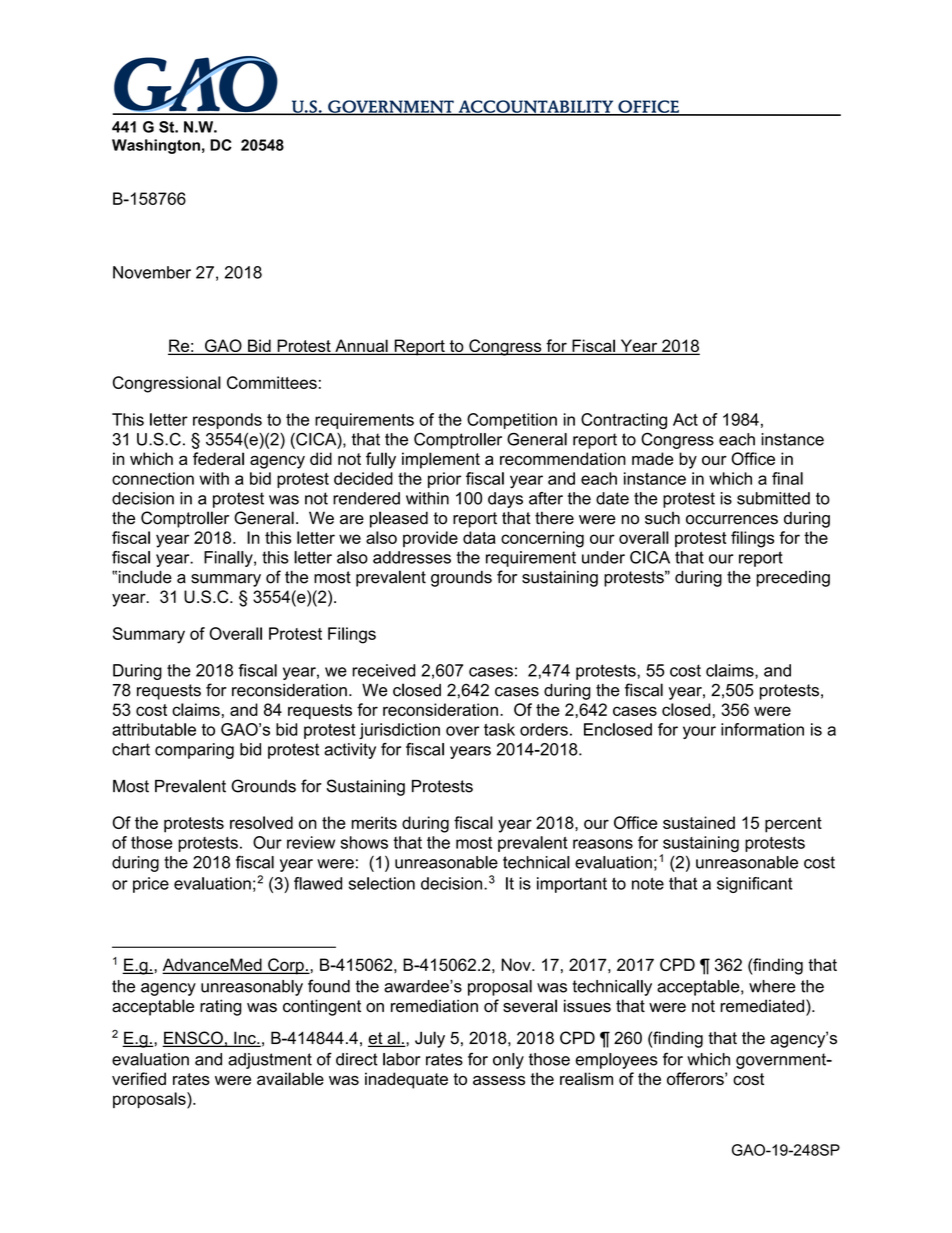 The width and height of the screenshot is (952, 1233). What do you see at coordinates (227, 421) in the screenshot?
I see `responds` at bounding box center [227, 421].
